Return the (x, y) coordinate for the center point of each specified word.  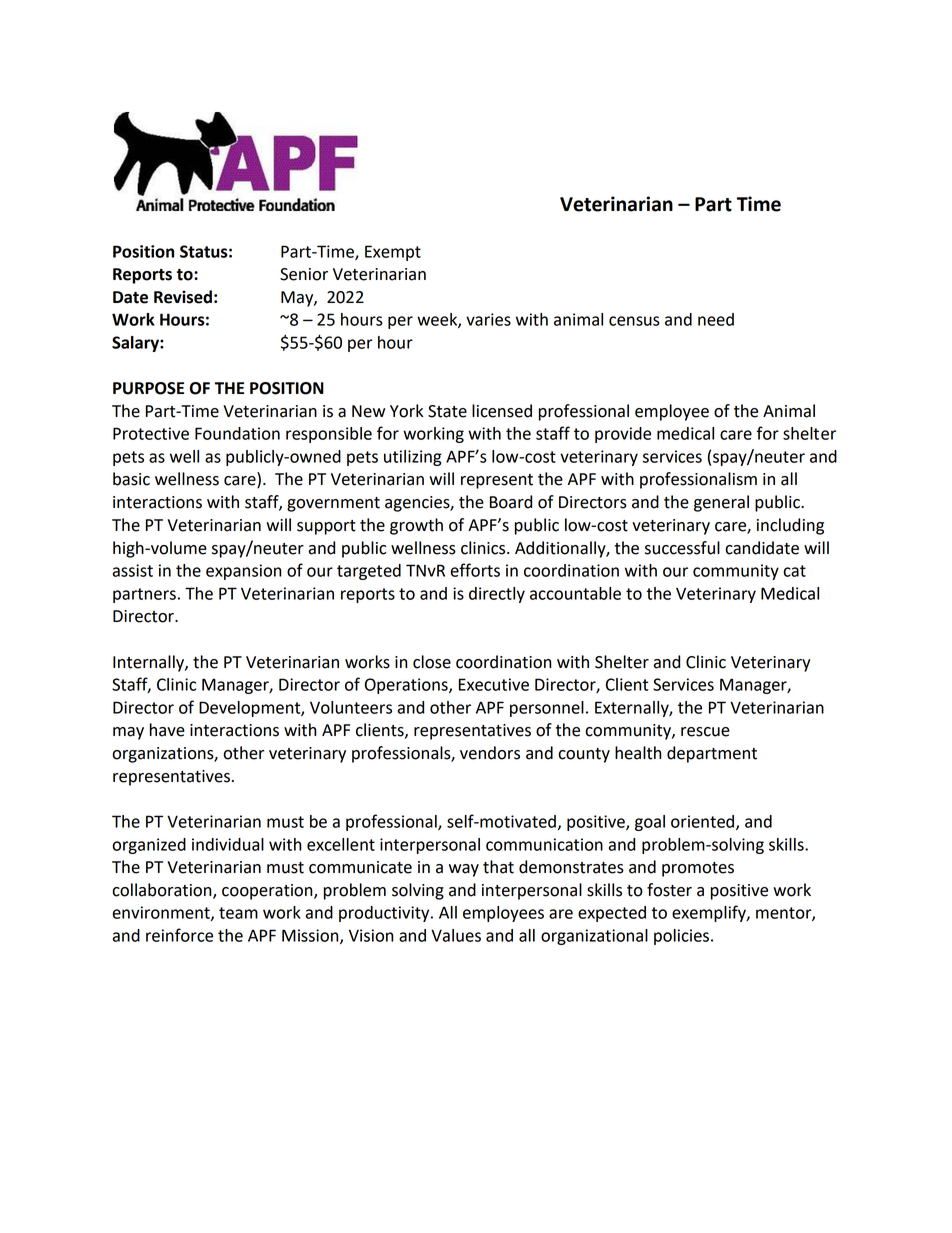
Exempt (393, 253)
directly (497, 595)
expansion (244, 572)
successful (682, 548)
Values (456, 935)
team (238, 913)
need (716, 319)
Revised (183, 297)
